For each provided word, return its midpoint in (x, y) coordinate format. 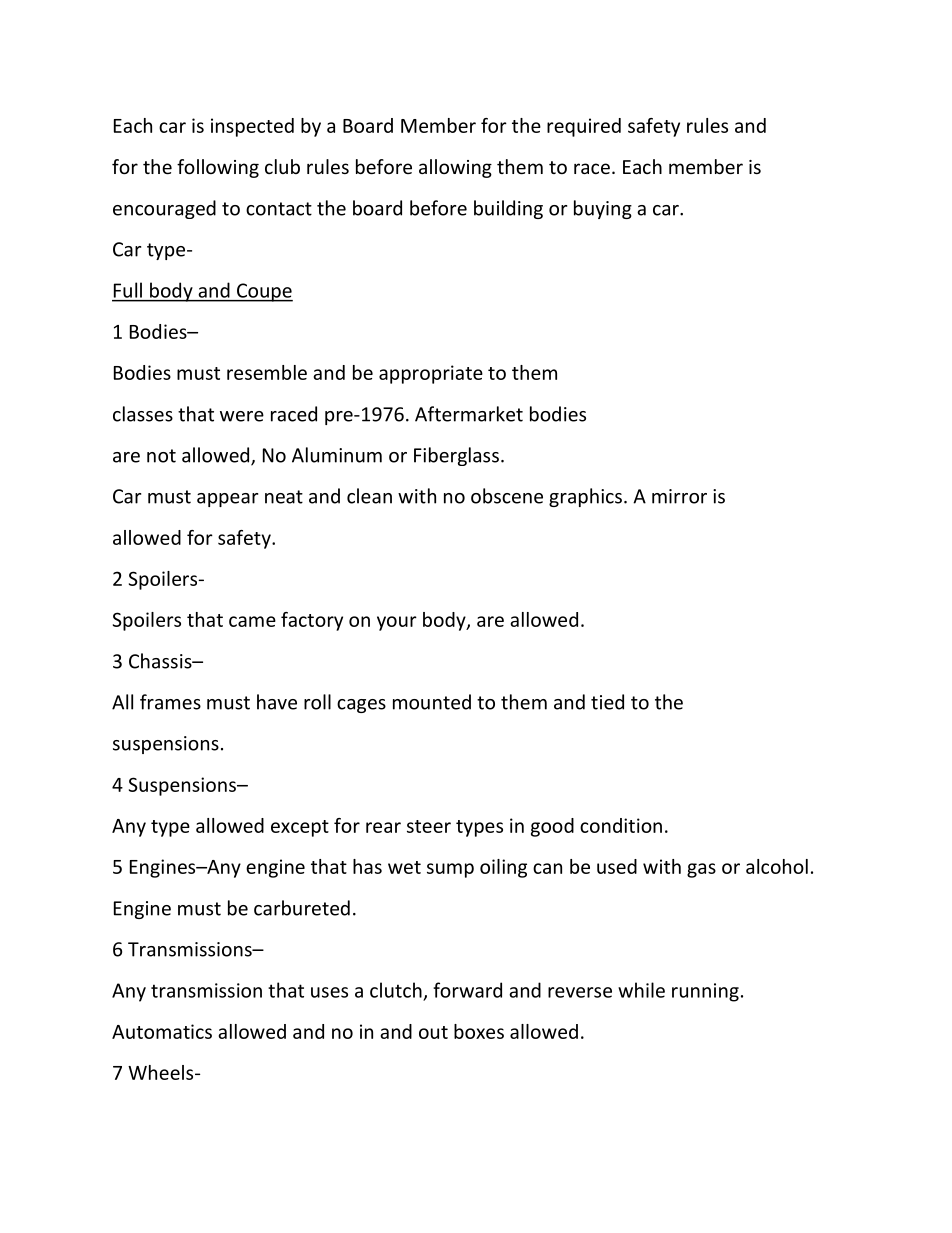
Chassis (161, 661)
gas (701, 870)
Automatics (162, 1031)
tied (607, 702)
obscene (507, 496)
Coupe (264, 292)
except (300, 828)
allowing (455, 168)
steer (429, 826)
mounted (432, 702)
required (584, 127)
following (218, 168)
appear (227, 500)
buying (603, 209)
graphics (585, 497)
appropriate (431, 374)
